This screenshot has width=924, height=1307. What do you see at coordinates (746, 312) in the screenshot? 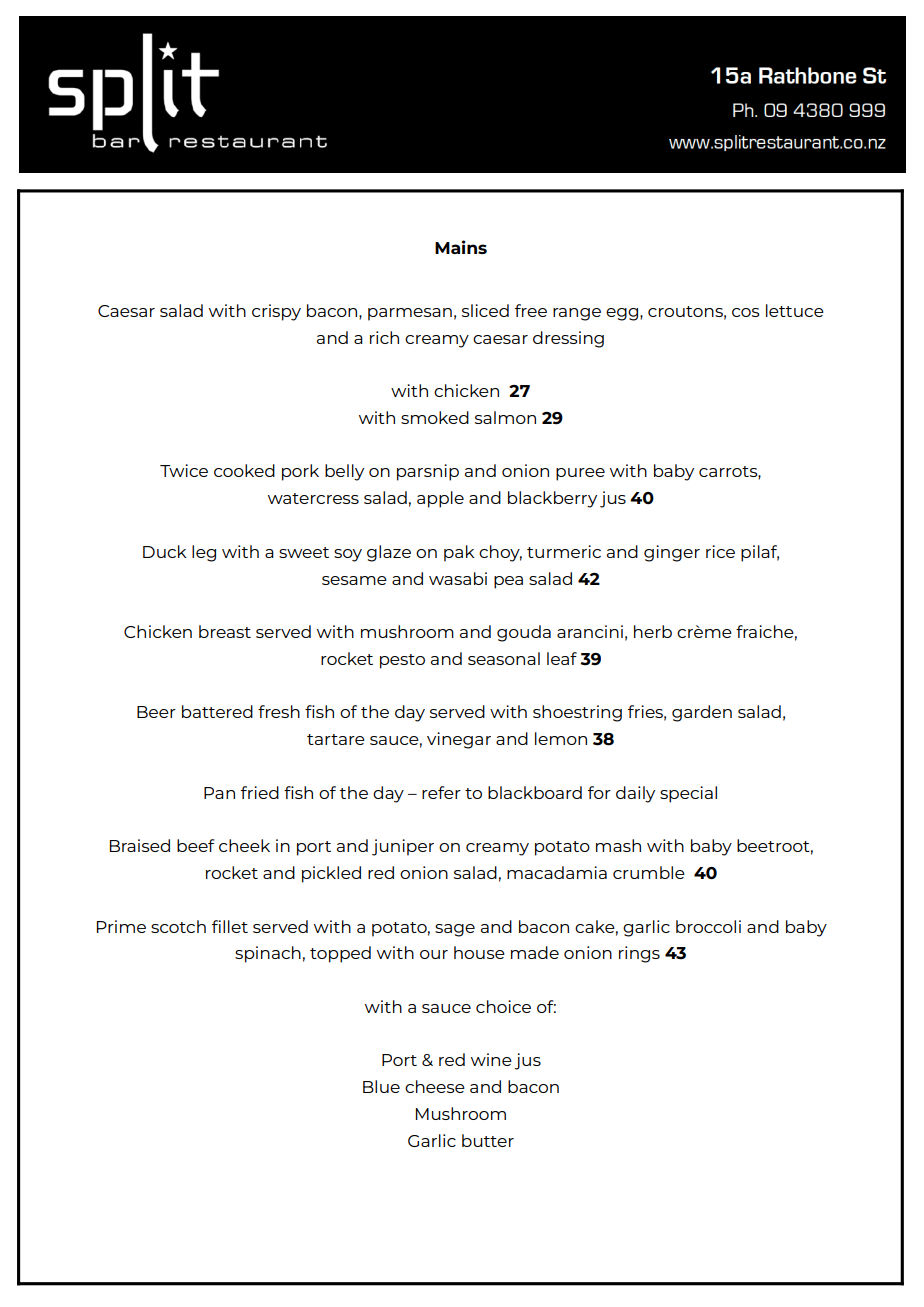
I see `cos` at bounding box center [746, 312].
